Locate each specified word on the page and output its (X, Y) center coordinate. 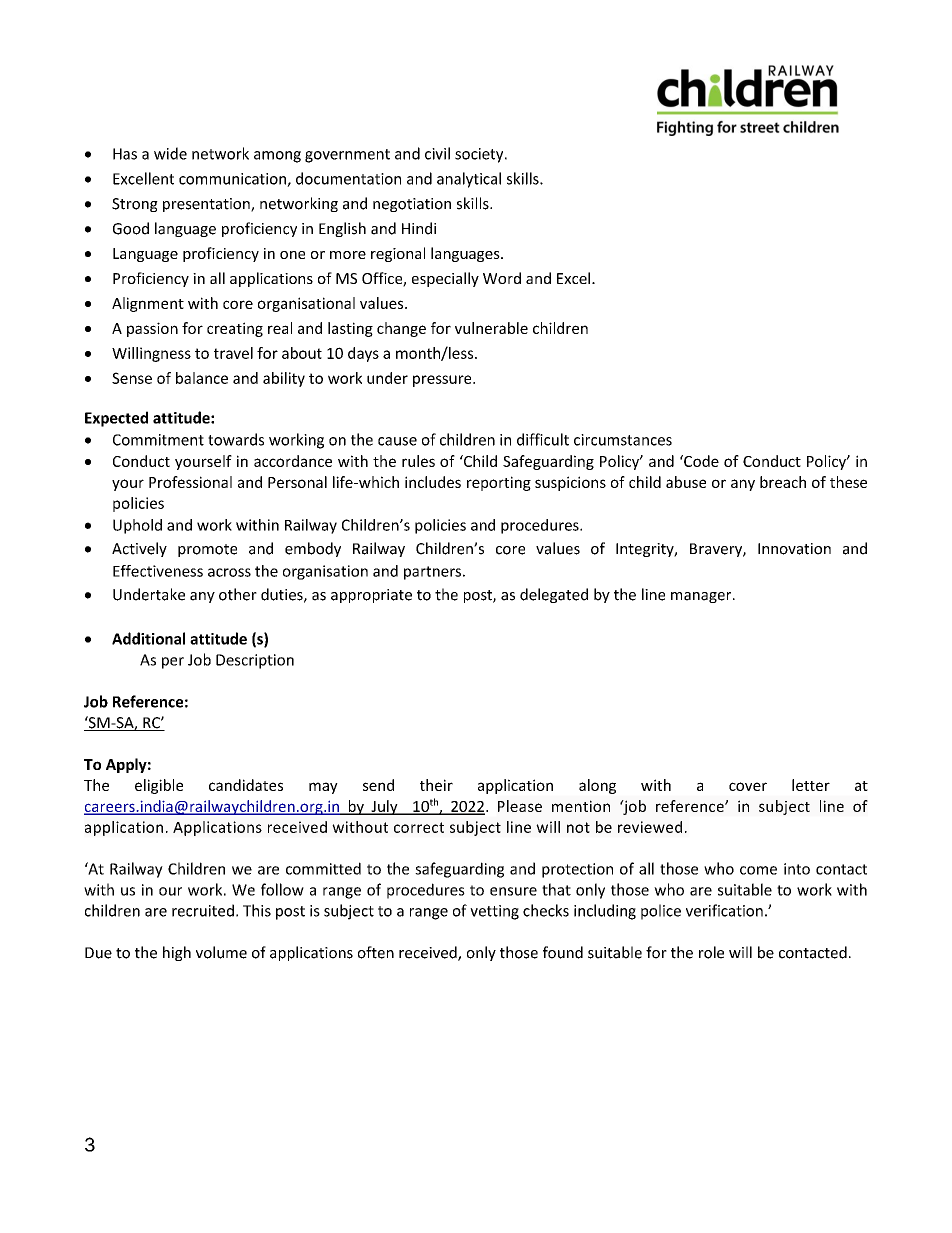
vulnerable (491, 328)
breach (783, 482)
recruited (203, 910)
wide (170, 153)
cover (748, 786)
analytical (469, 180)
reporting (499, 483)
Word (502, 278)
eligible (159, 786)
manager (702, 597)
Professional (190, 482)
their (436, 785)
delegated (554, 595)
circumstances (623, 440)
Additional (148, 638)
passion (152, 329)
